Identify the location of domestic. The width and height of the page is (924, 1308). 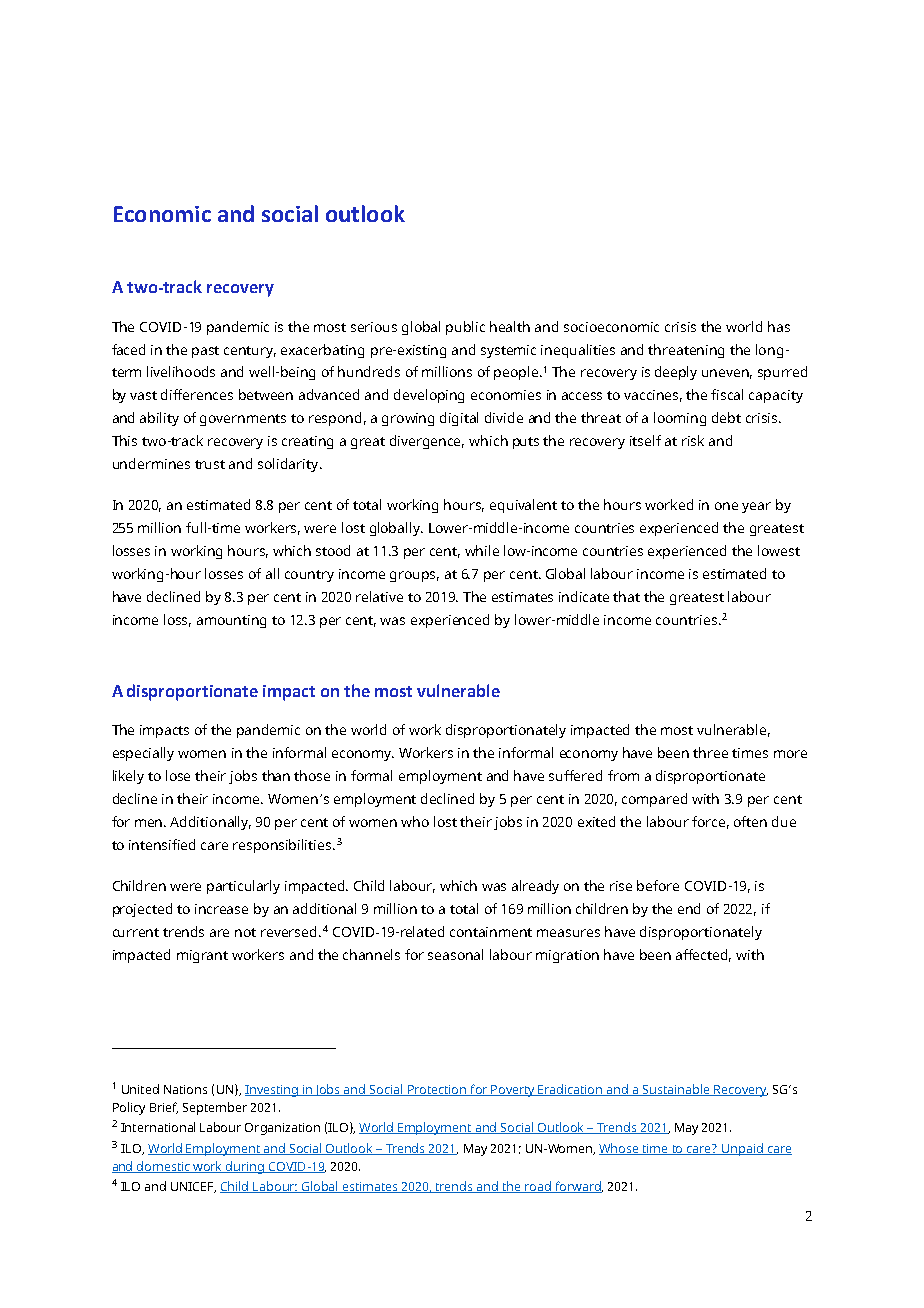
(164, 1167).
